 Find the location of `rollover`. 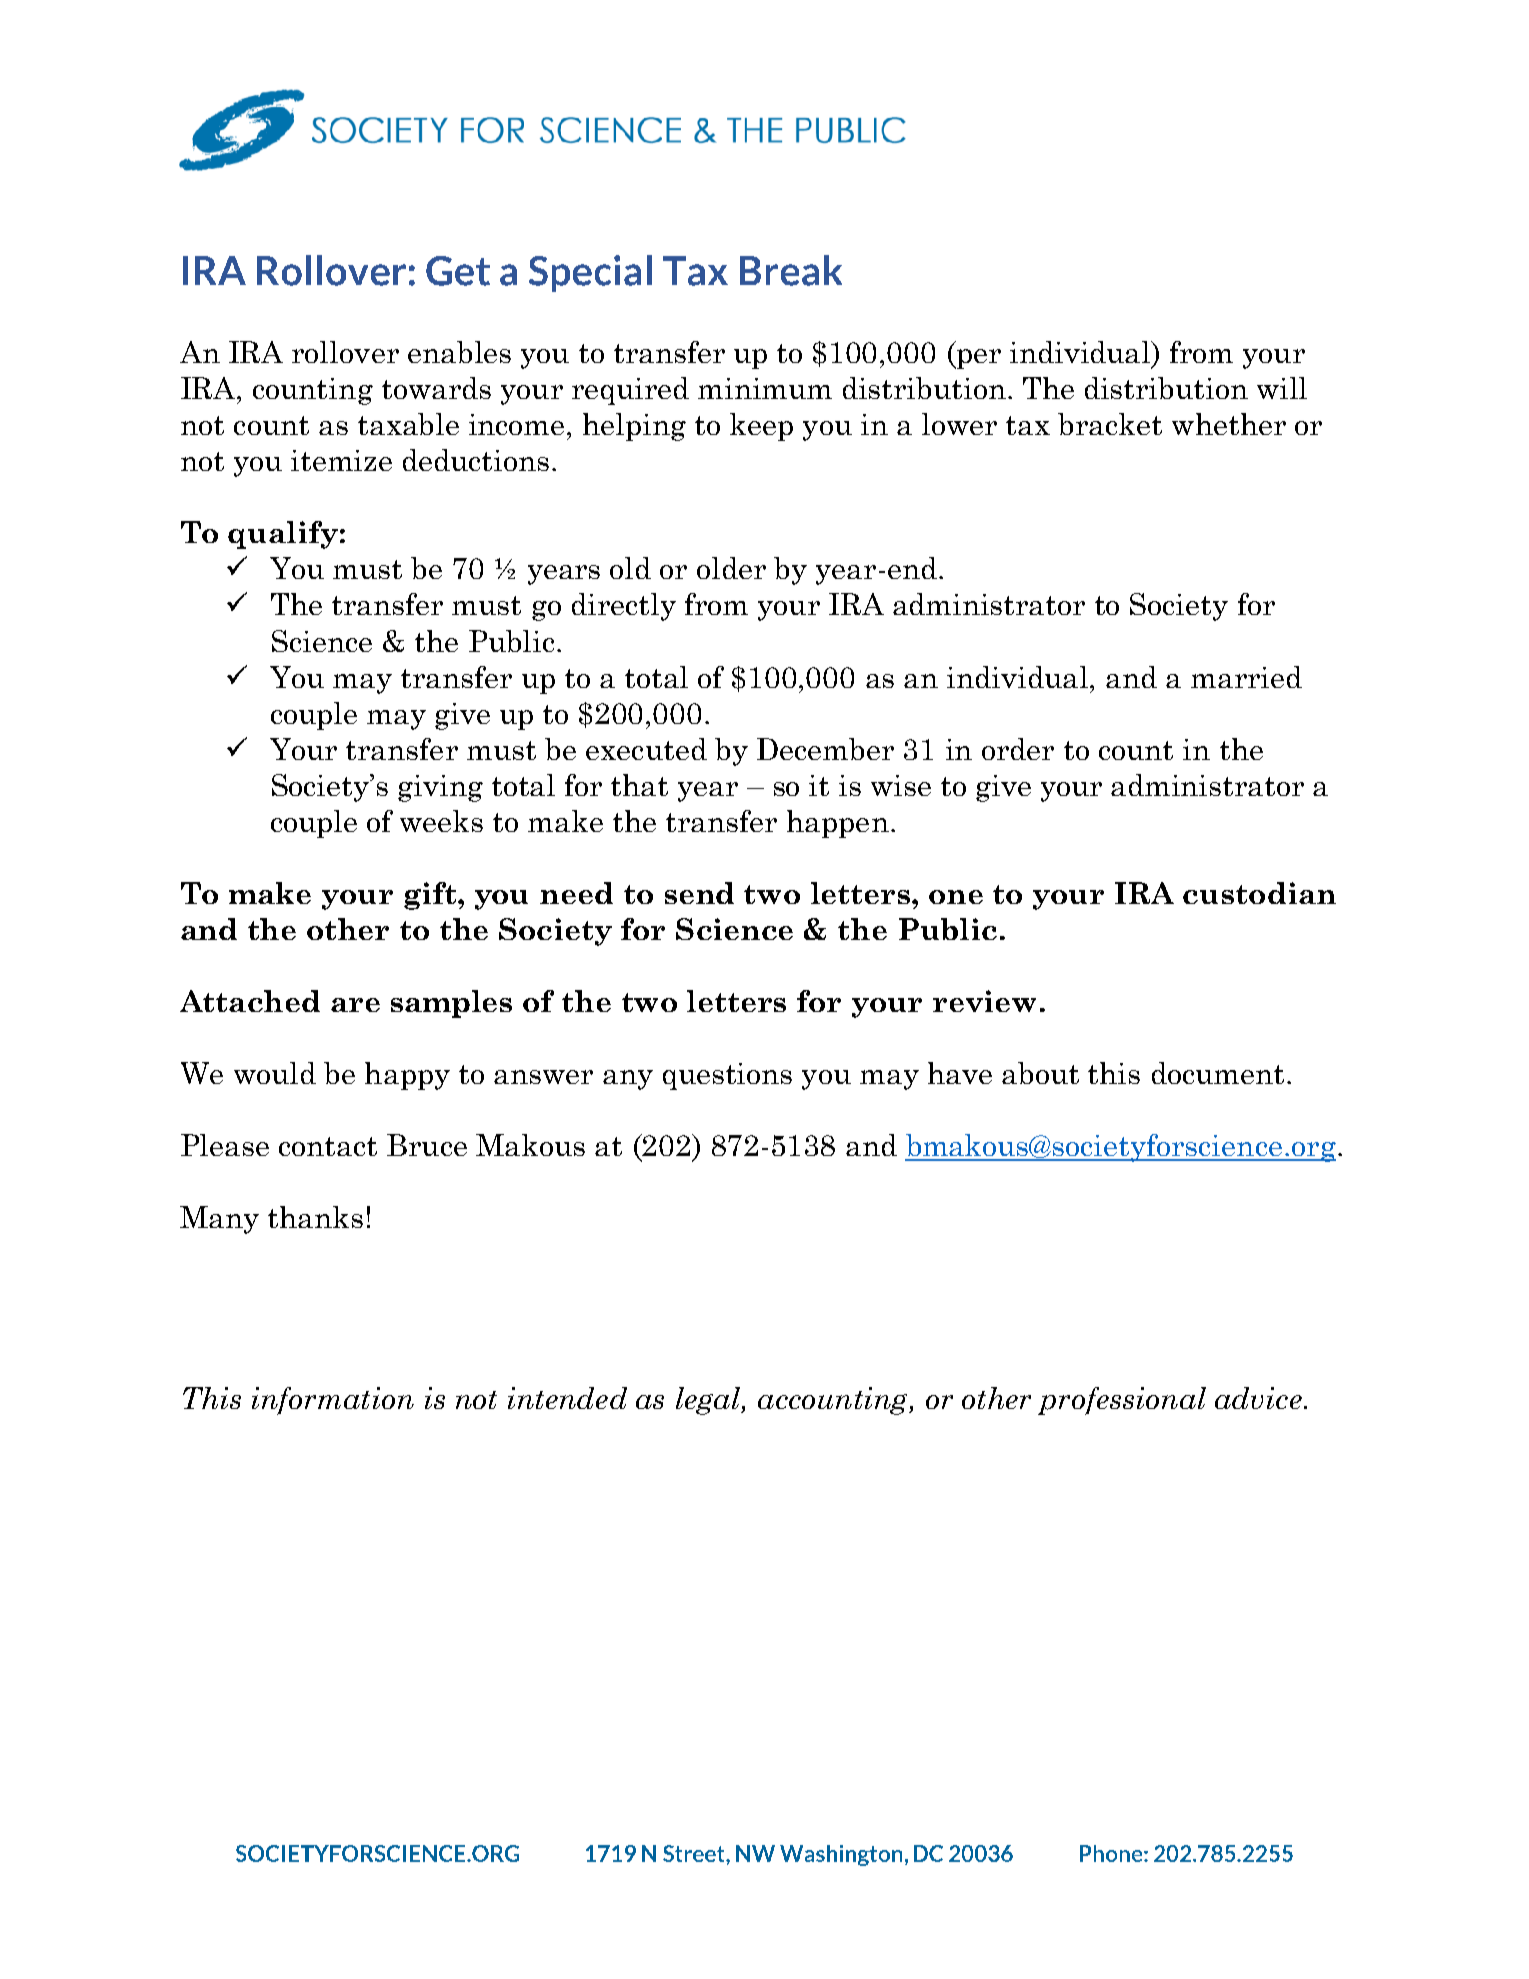

rollover is located at coordinates (345, 352).
